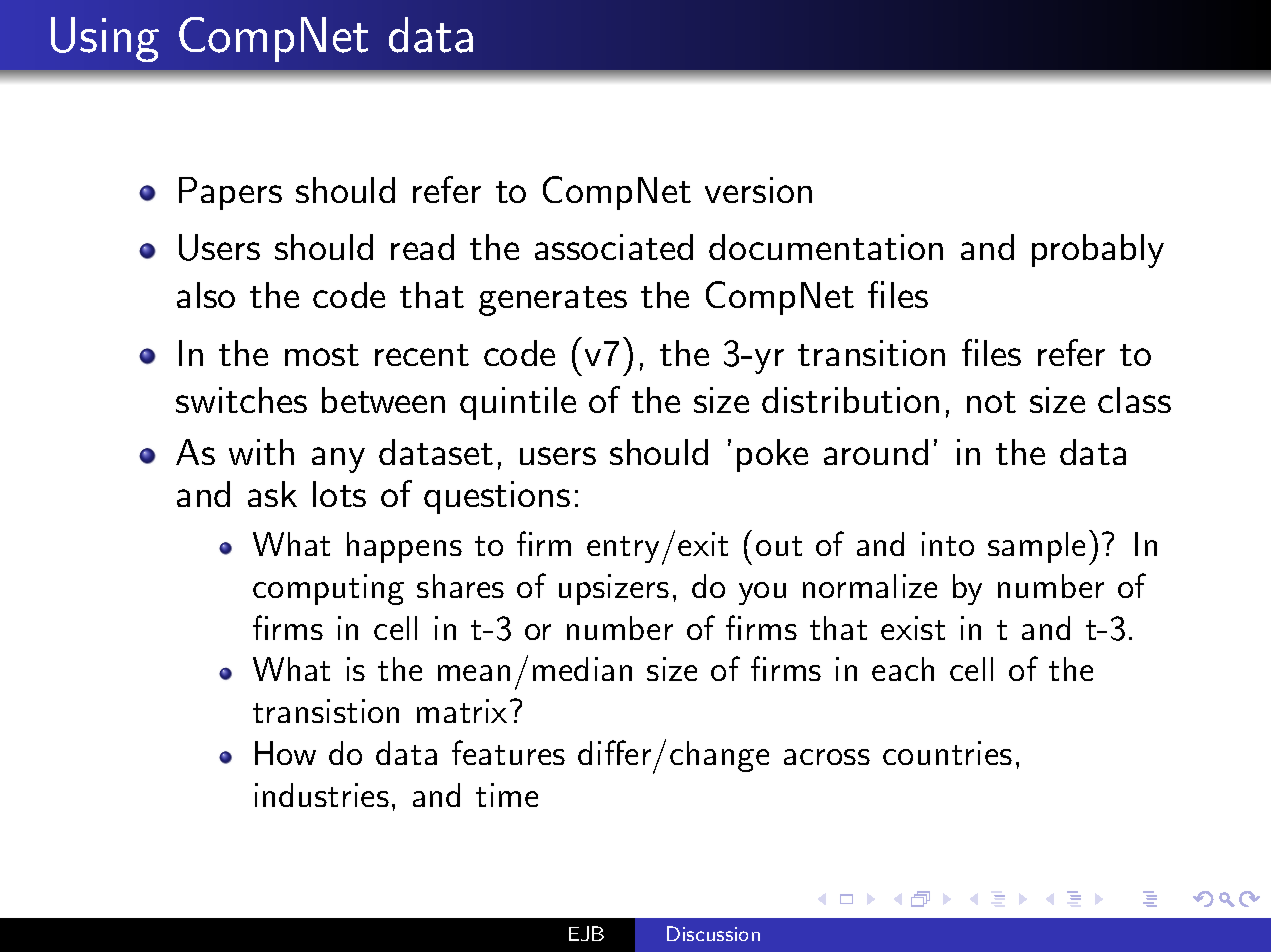 Image resolution: width=1271 pixels, height=952 pixels. I want to click on Using, so click(105, 39).
